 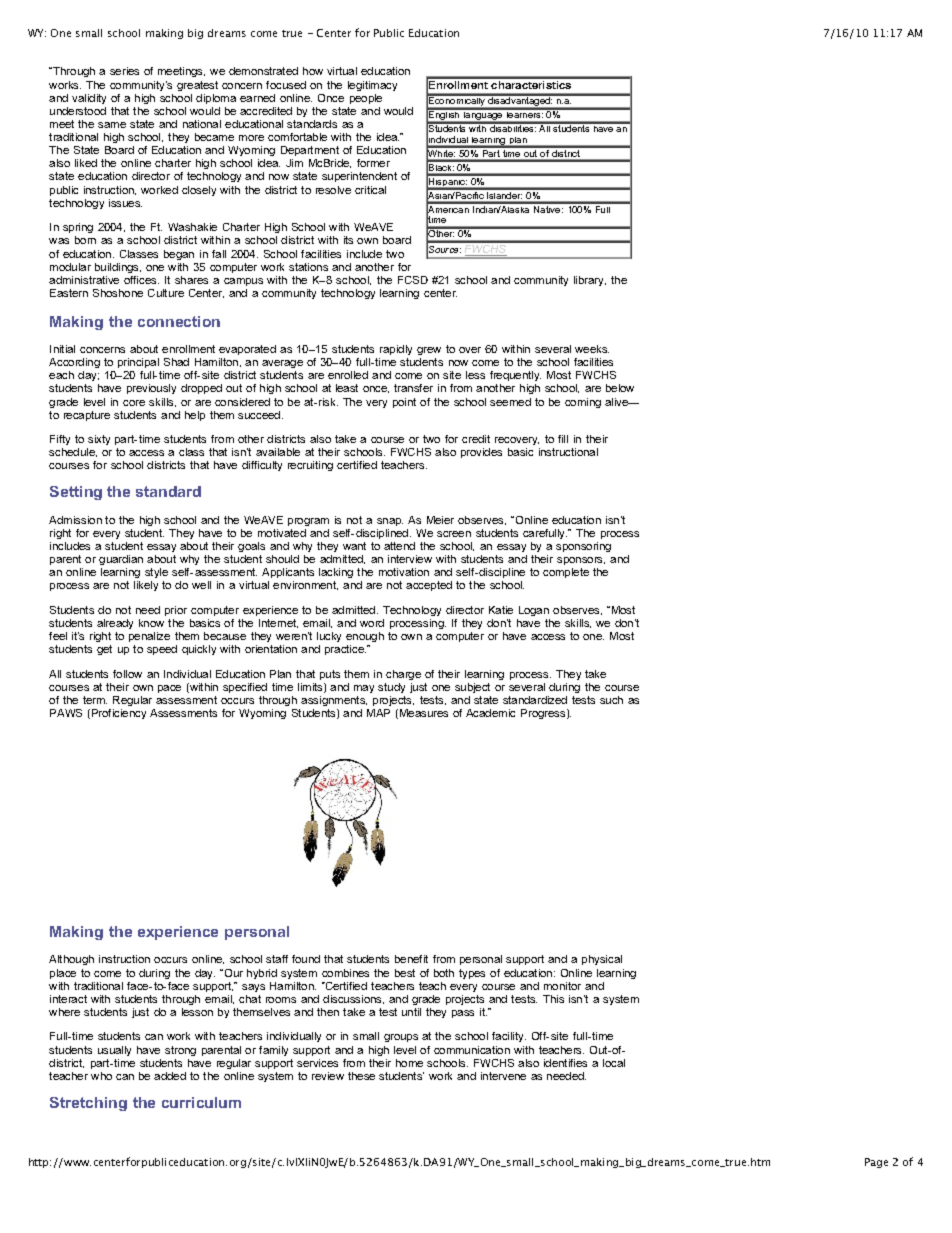 I want to click on curriculum, so click(x=201, y=1102).
